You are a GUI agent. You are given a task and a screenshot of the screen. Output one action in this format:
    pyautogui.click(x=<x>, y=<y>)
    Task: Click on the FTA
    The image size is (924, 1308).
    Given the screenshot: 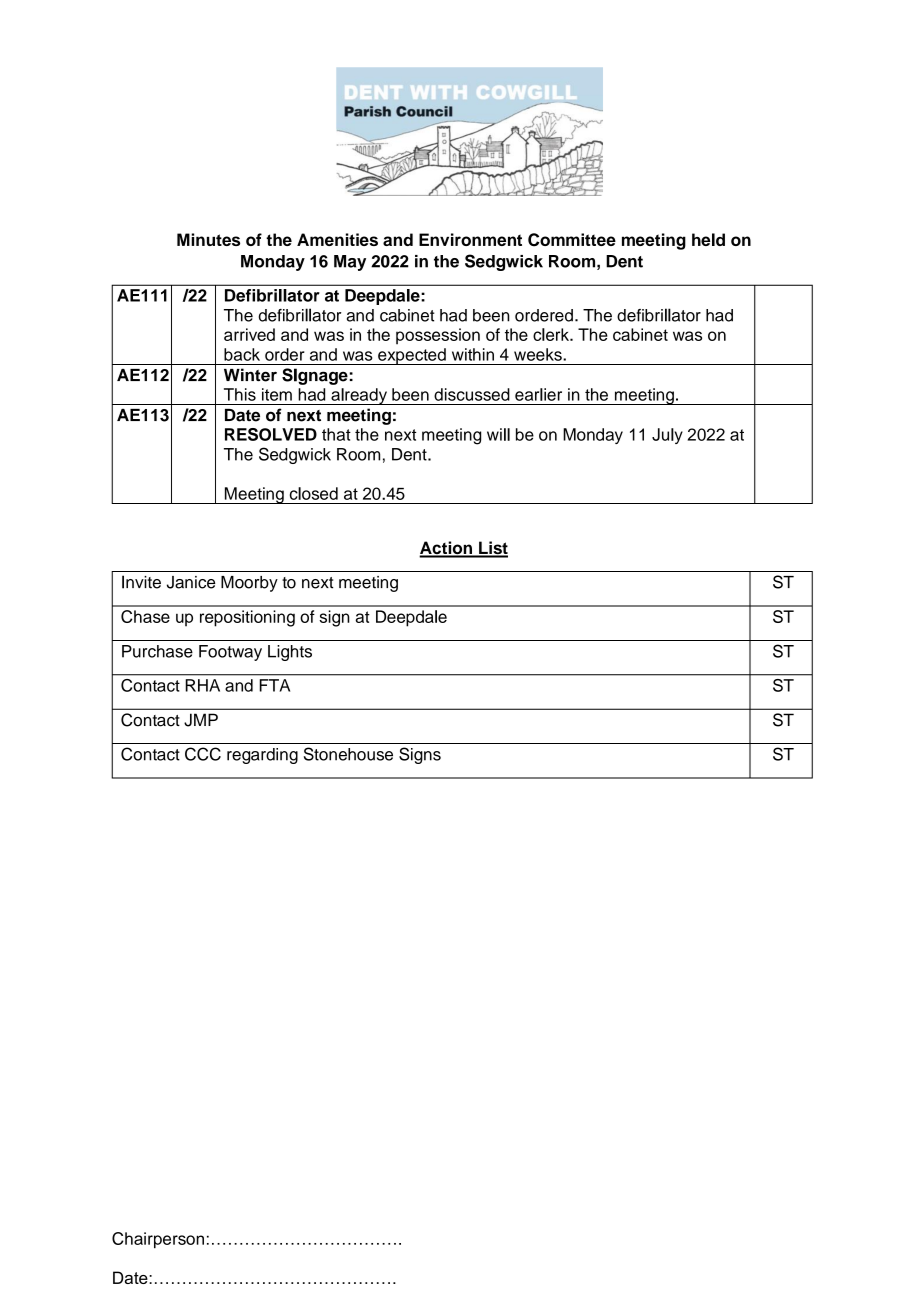 What is the action you would take?
    pyautogui.click(x=274, y=685)
